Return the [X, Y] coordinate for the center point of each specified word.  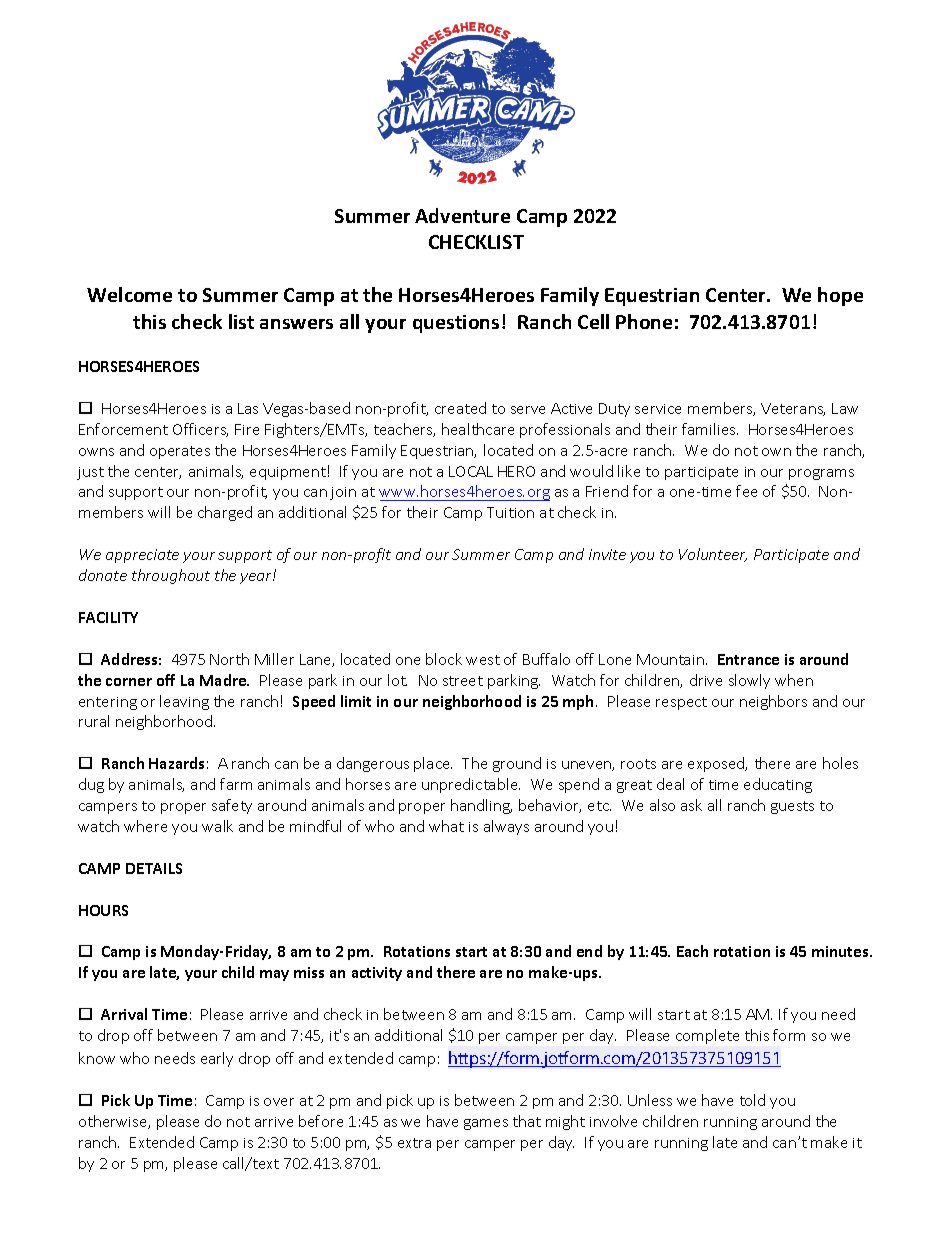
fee [746, 491]
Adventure [462, 215]
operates [180, 452]
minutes [841, 951]
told [752, 1100]
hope [840, 296]
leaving [184, 702]
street [463, 681]
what [446, 826]
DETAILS [154, 868]
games [486, 1124]
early [217, 1059]
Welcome [129, 294]
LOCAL [471, 471]
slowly [749, 681]
